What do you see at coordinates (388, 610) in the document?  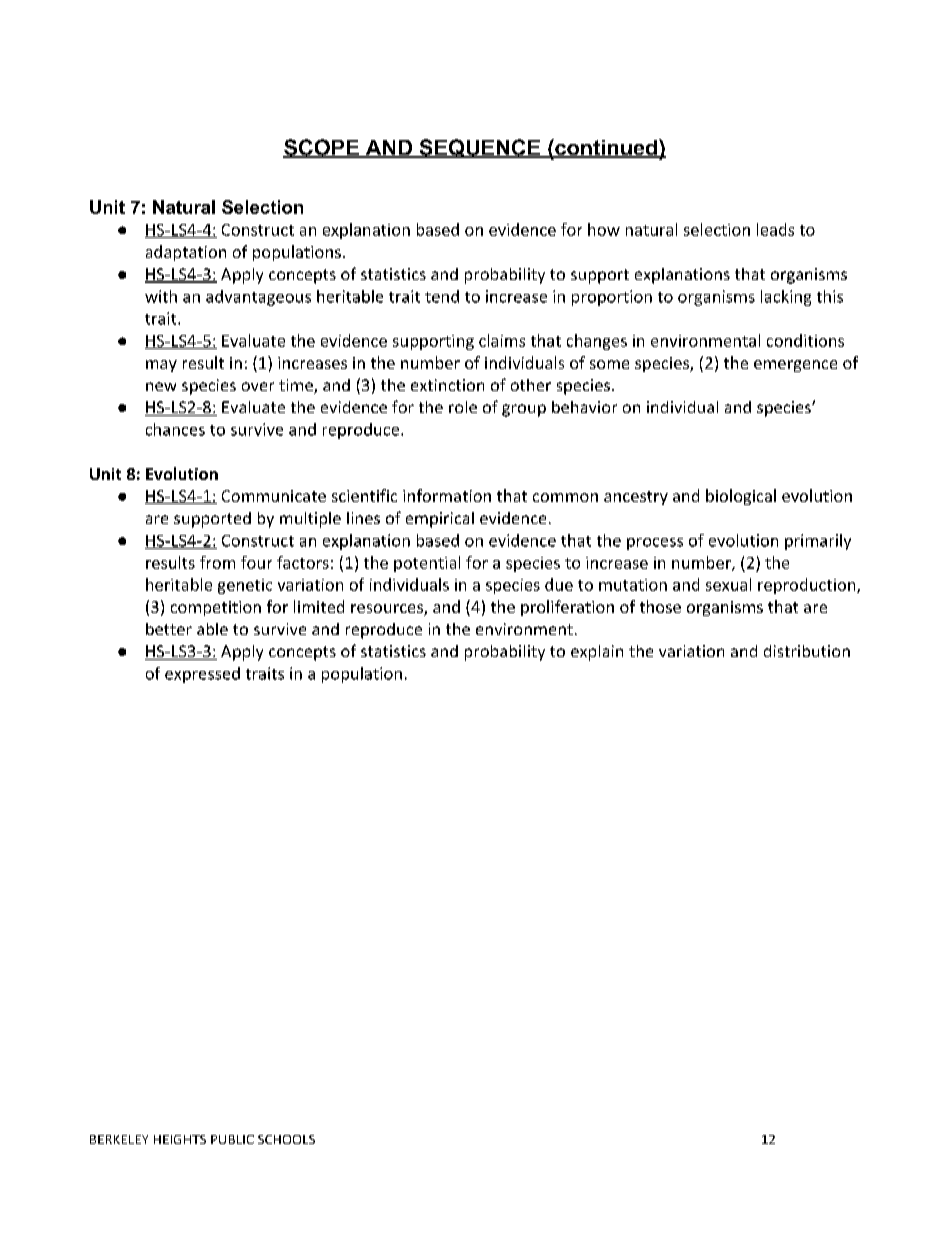 I see `resources` at bounding box center [388, 610].
